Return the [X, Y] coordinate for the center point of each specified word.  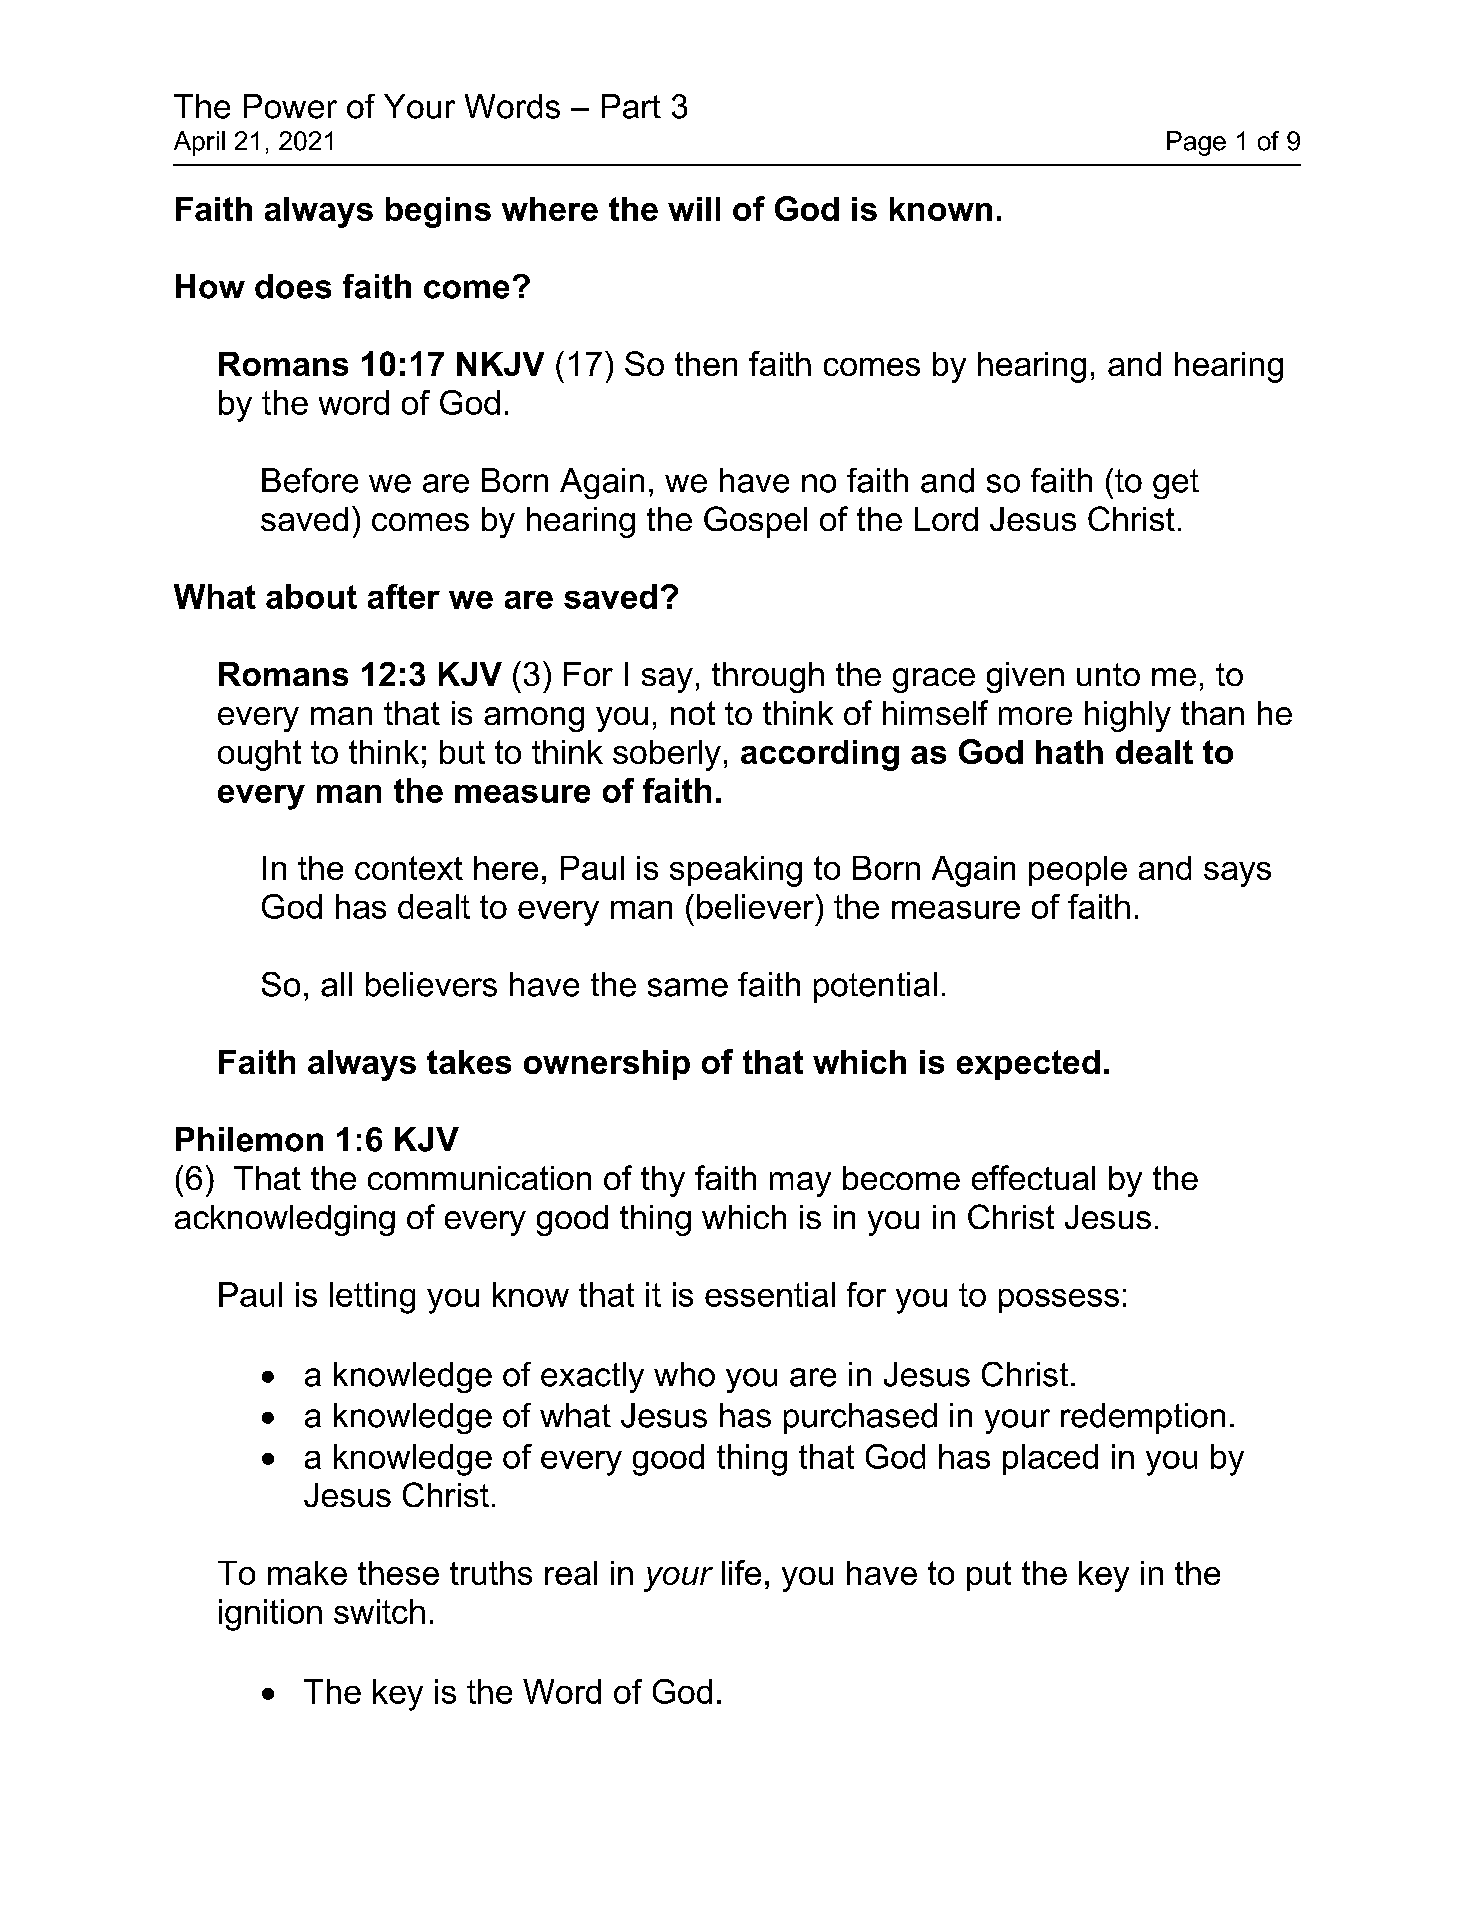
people [1078, 871]
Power [290, 106]
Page [1196, 143]
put [989, 1576]
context [409, 868]
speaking [736, 871]
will [694, 209]
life [741, 1572]
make [307, 1573]
